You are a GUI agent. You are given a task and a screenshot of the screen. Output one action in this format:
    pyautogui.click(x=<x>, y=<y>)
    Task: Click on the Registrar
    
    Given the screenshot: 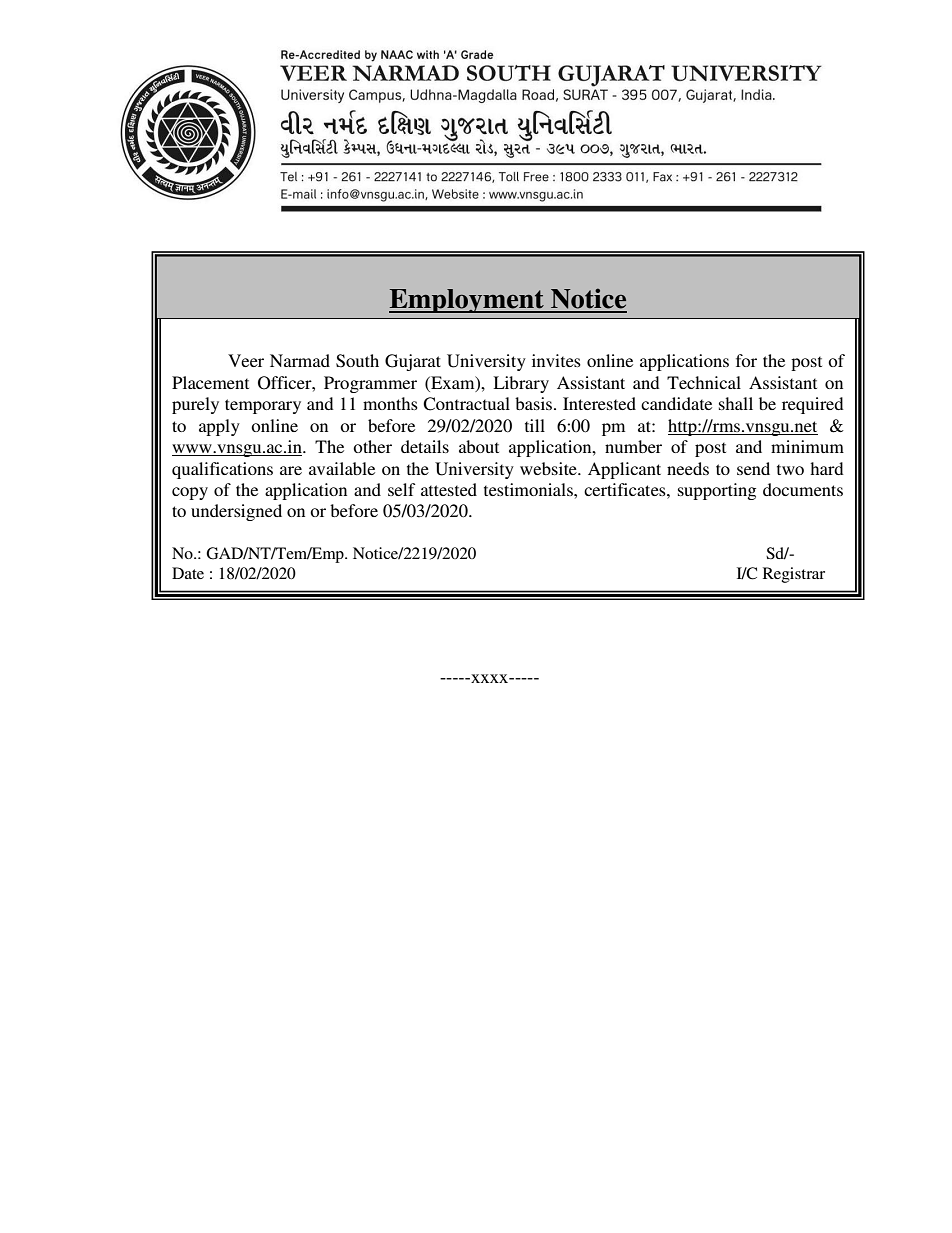 What is the action you would take?
    pyautogui.click(x=794, y=575)
